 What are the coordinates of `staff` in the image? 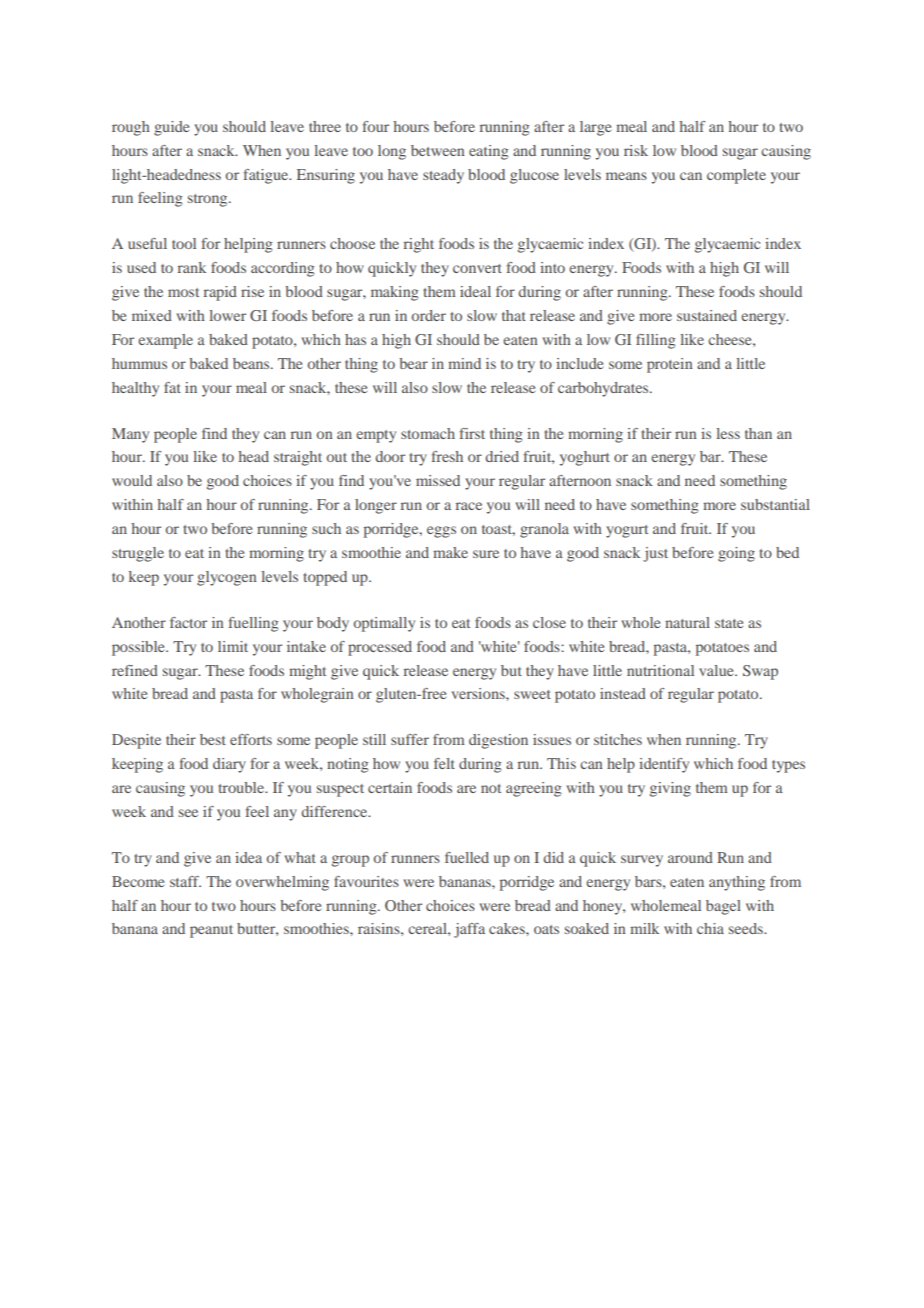 It's located at (185, 881).
